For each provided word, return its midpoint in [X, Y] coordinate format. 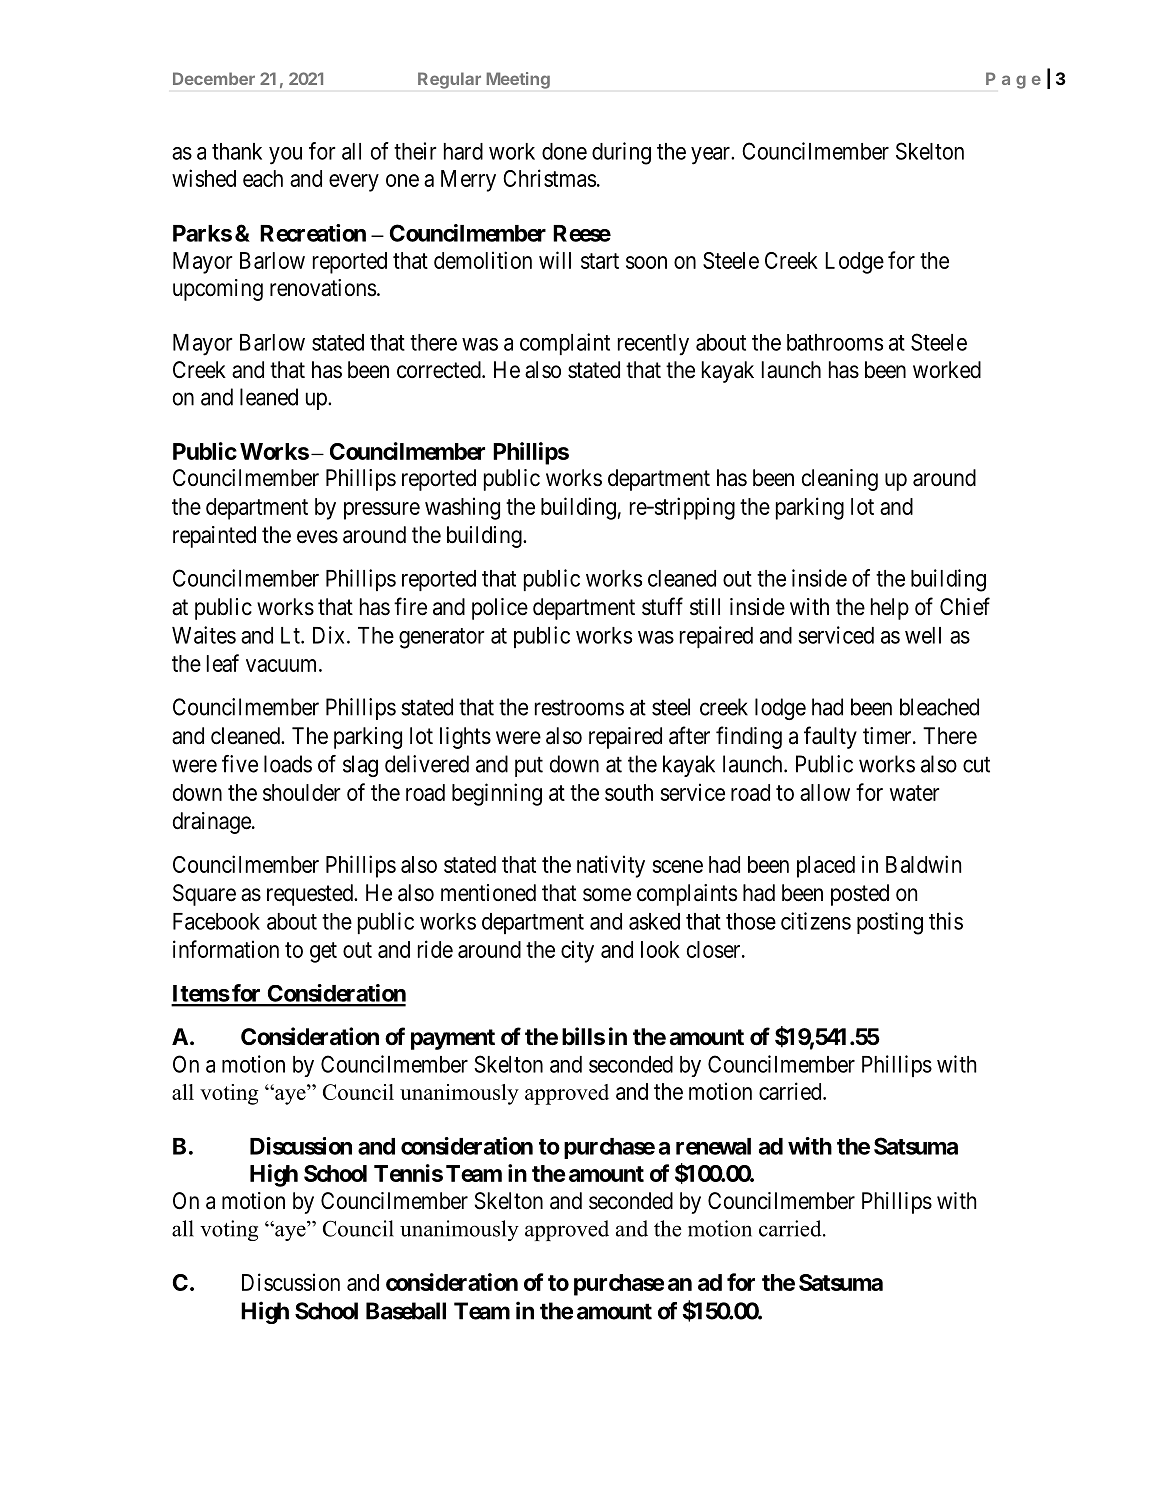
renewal [713, 1146]
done [564, 151]
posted [860, 895]
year [711, 156]
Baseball [406, 1311]
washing [462, 508]
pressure [382, 511]
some [607, 895]
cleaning [840, 480]
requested [311, 895]
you [285, 156]
